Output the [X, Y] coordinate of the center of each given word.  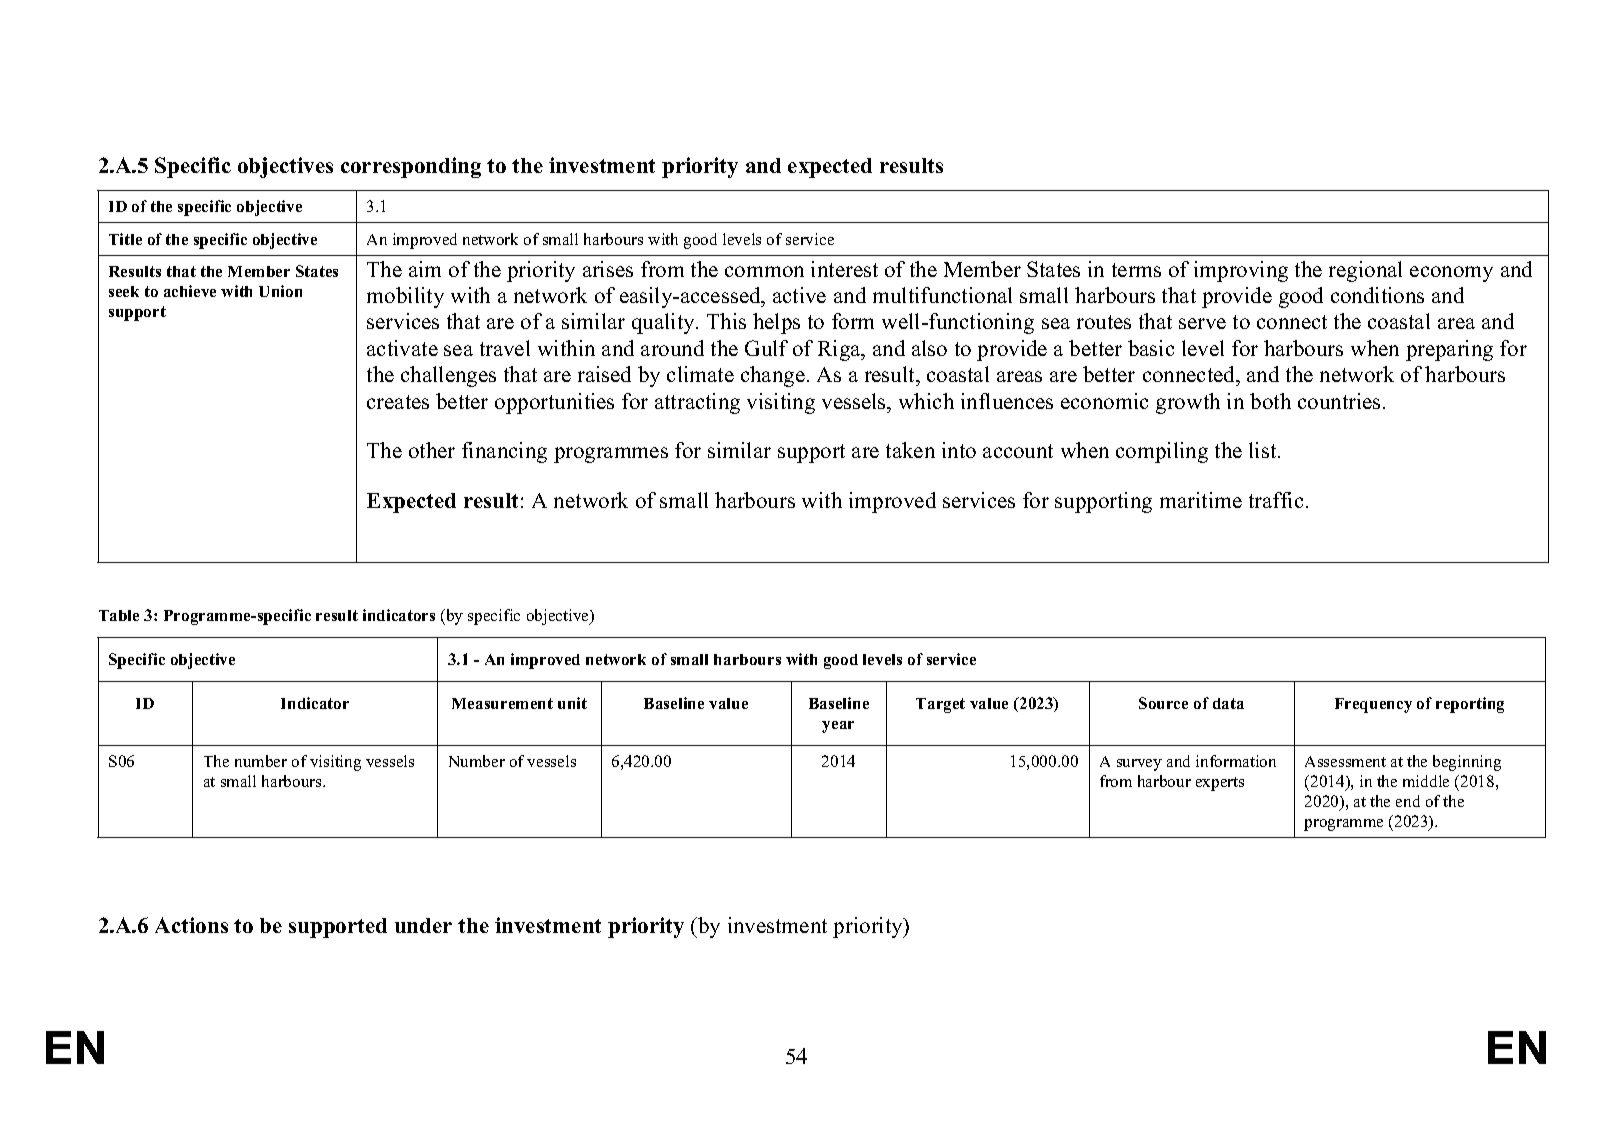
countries [1339, 401]
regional [1365, 271]
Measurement [502, 703]
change [773, 376]
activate [402, 348]
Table [119, 615]
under [423, 925]
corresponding [411, 167]
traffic [1276, 500]
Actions [191, 925]
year [838, 727]
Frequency [1373, 705]
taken [910, 450]
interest [844, 269]
